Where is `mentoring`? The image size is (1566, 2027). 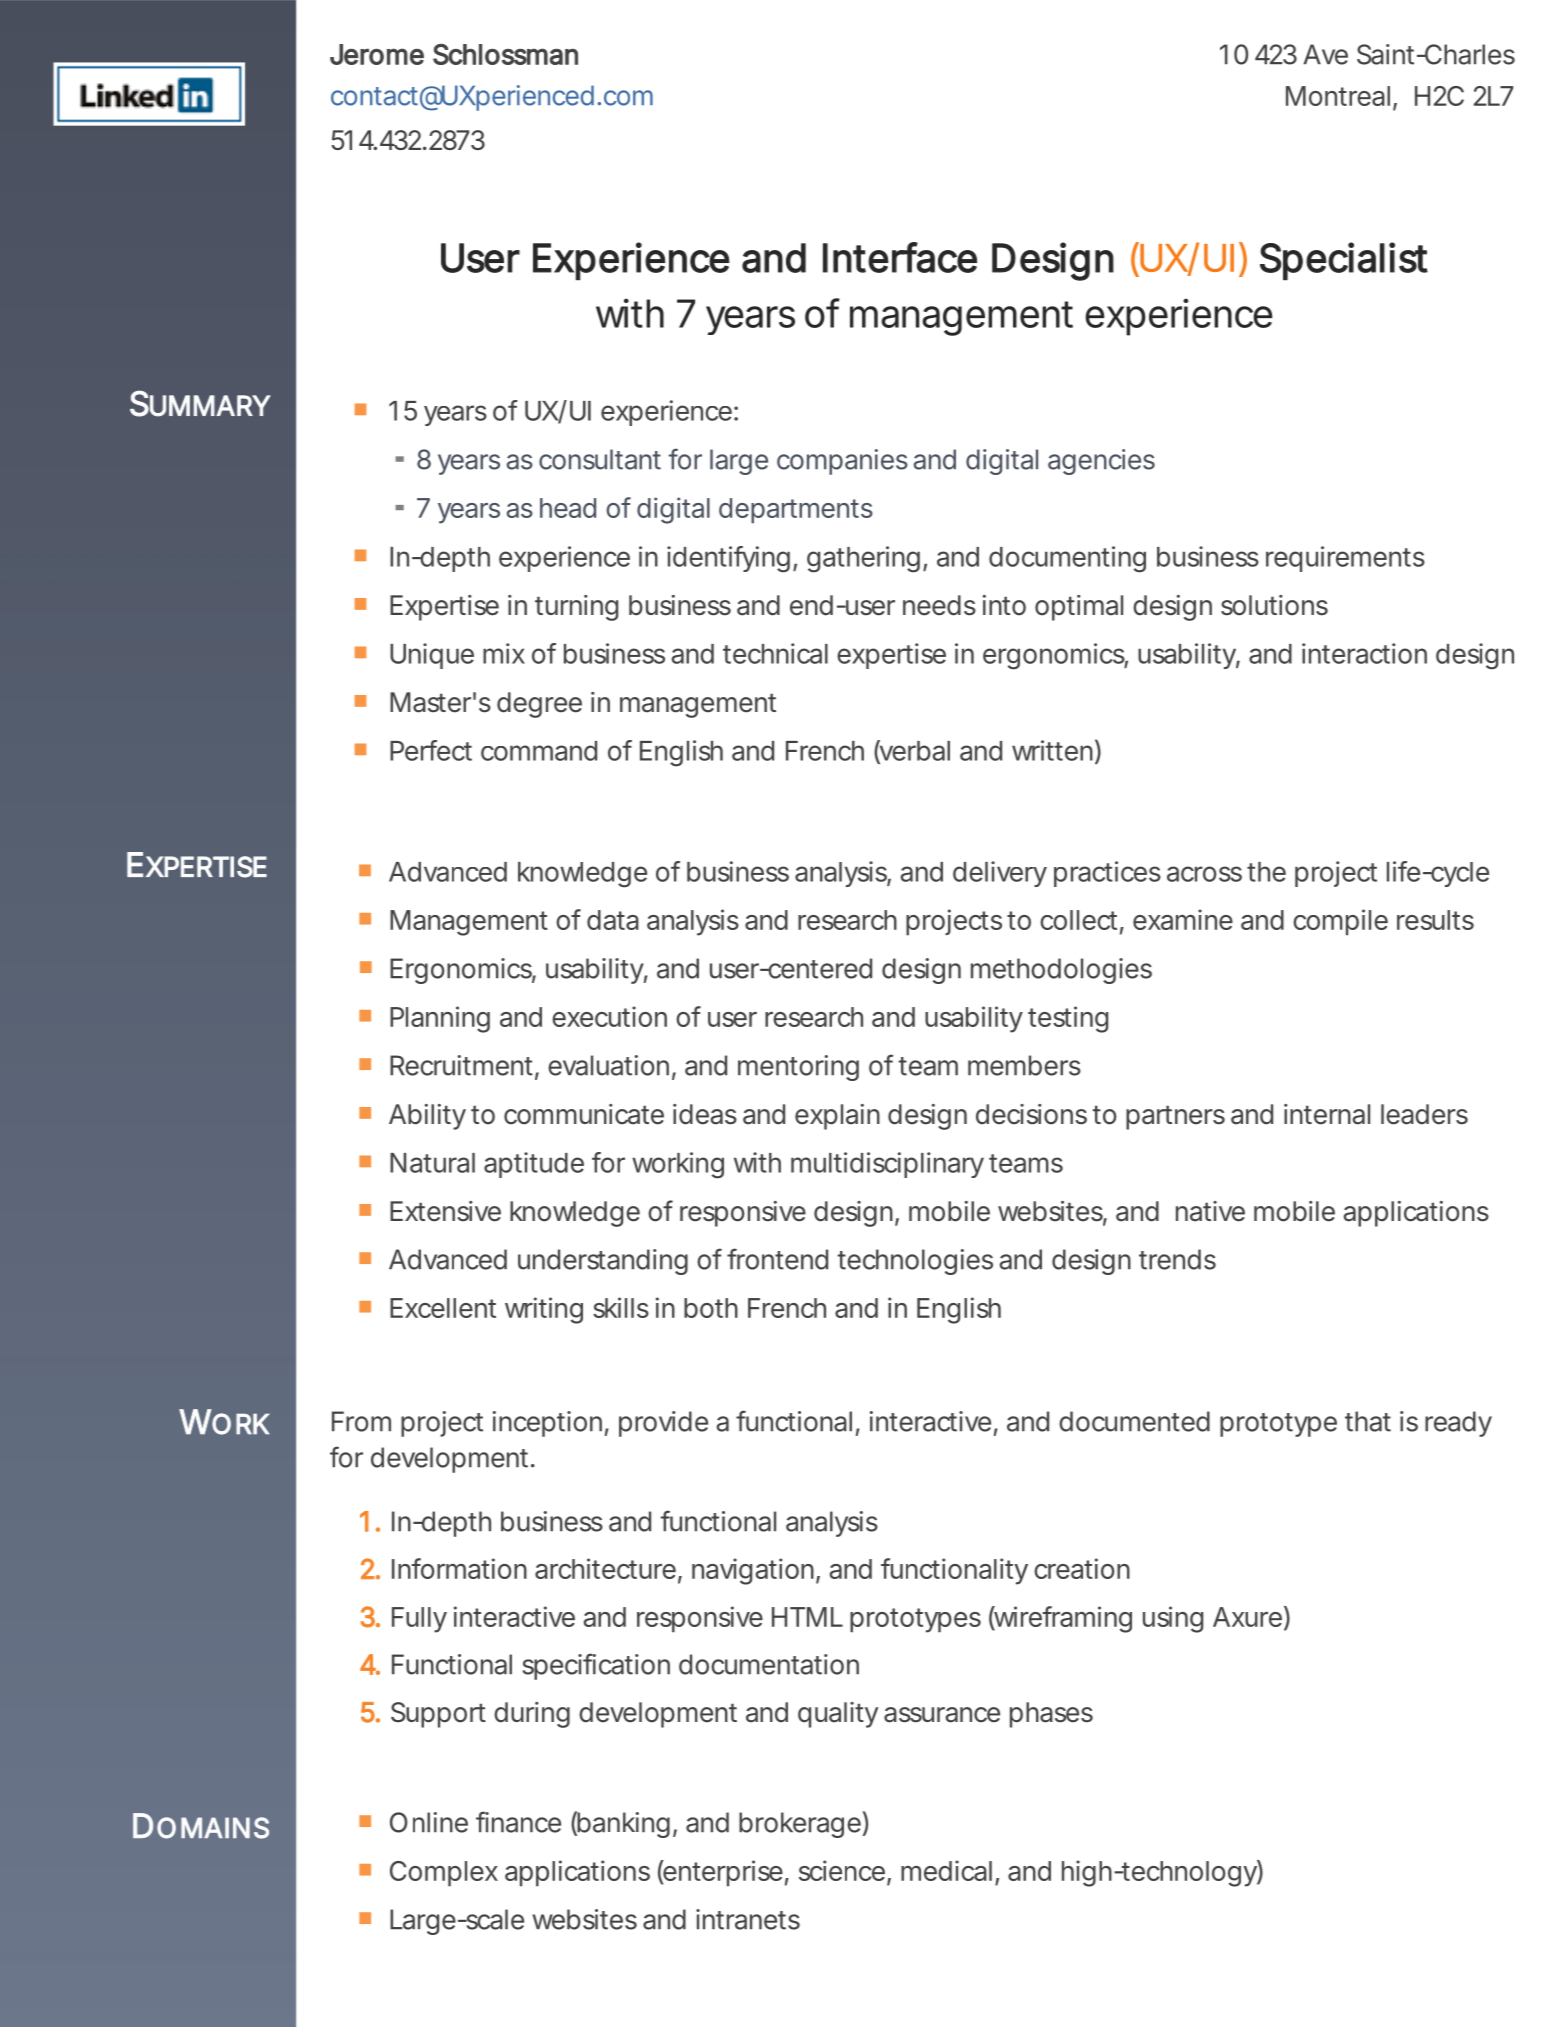 mentoring is located at coordinates (798, 1068).
